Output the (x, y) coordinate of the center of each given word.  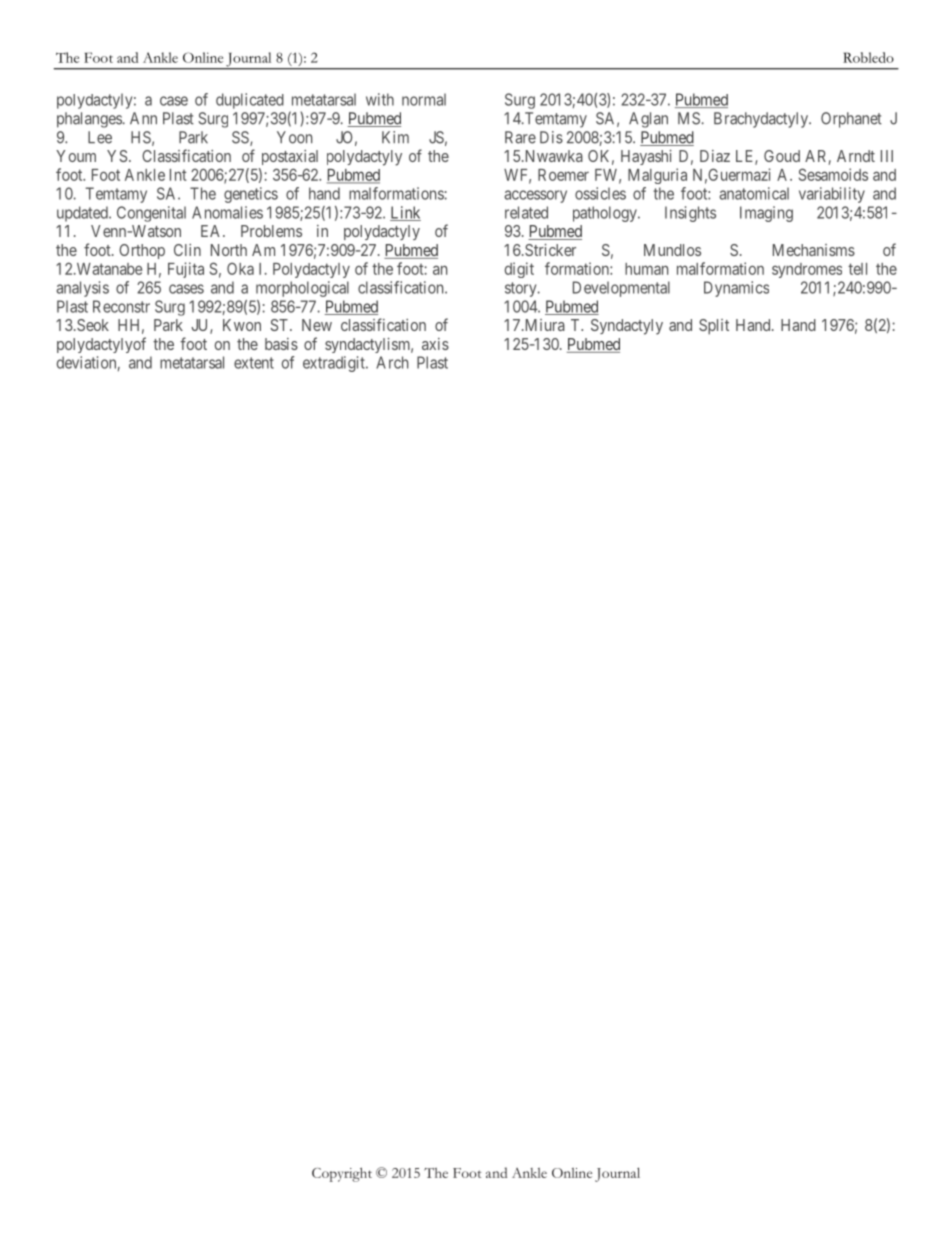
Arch (392, 362)
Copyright (342, 1174)
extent (254, 363)
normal (424, 99)
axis (435, 344)
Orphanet (851, 120)
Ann (143, 118)
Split (714, 327)
